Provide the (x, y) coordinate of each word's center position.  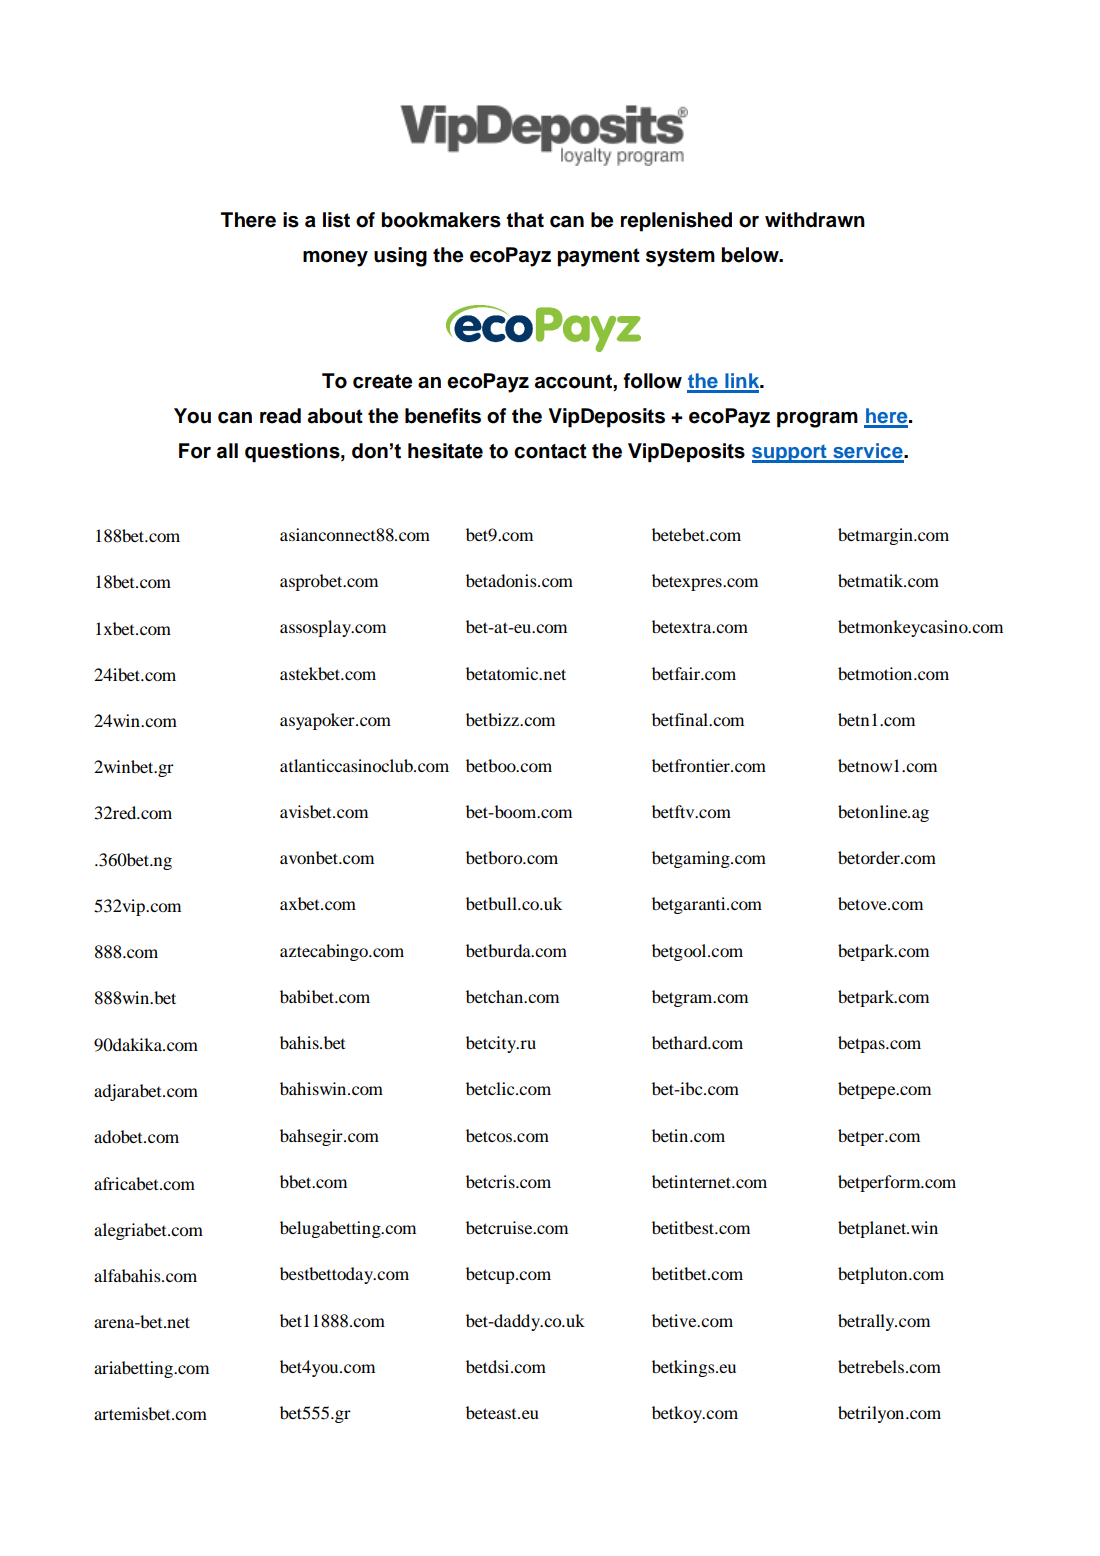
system (680, 257)
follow (652, 381)
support (790, 453)
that (525, 220)
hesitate (445, 451)
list (336, 220)
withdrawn (815, 220)
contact (550, 451)
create (382, 381)
